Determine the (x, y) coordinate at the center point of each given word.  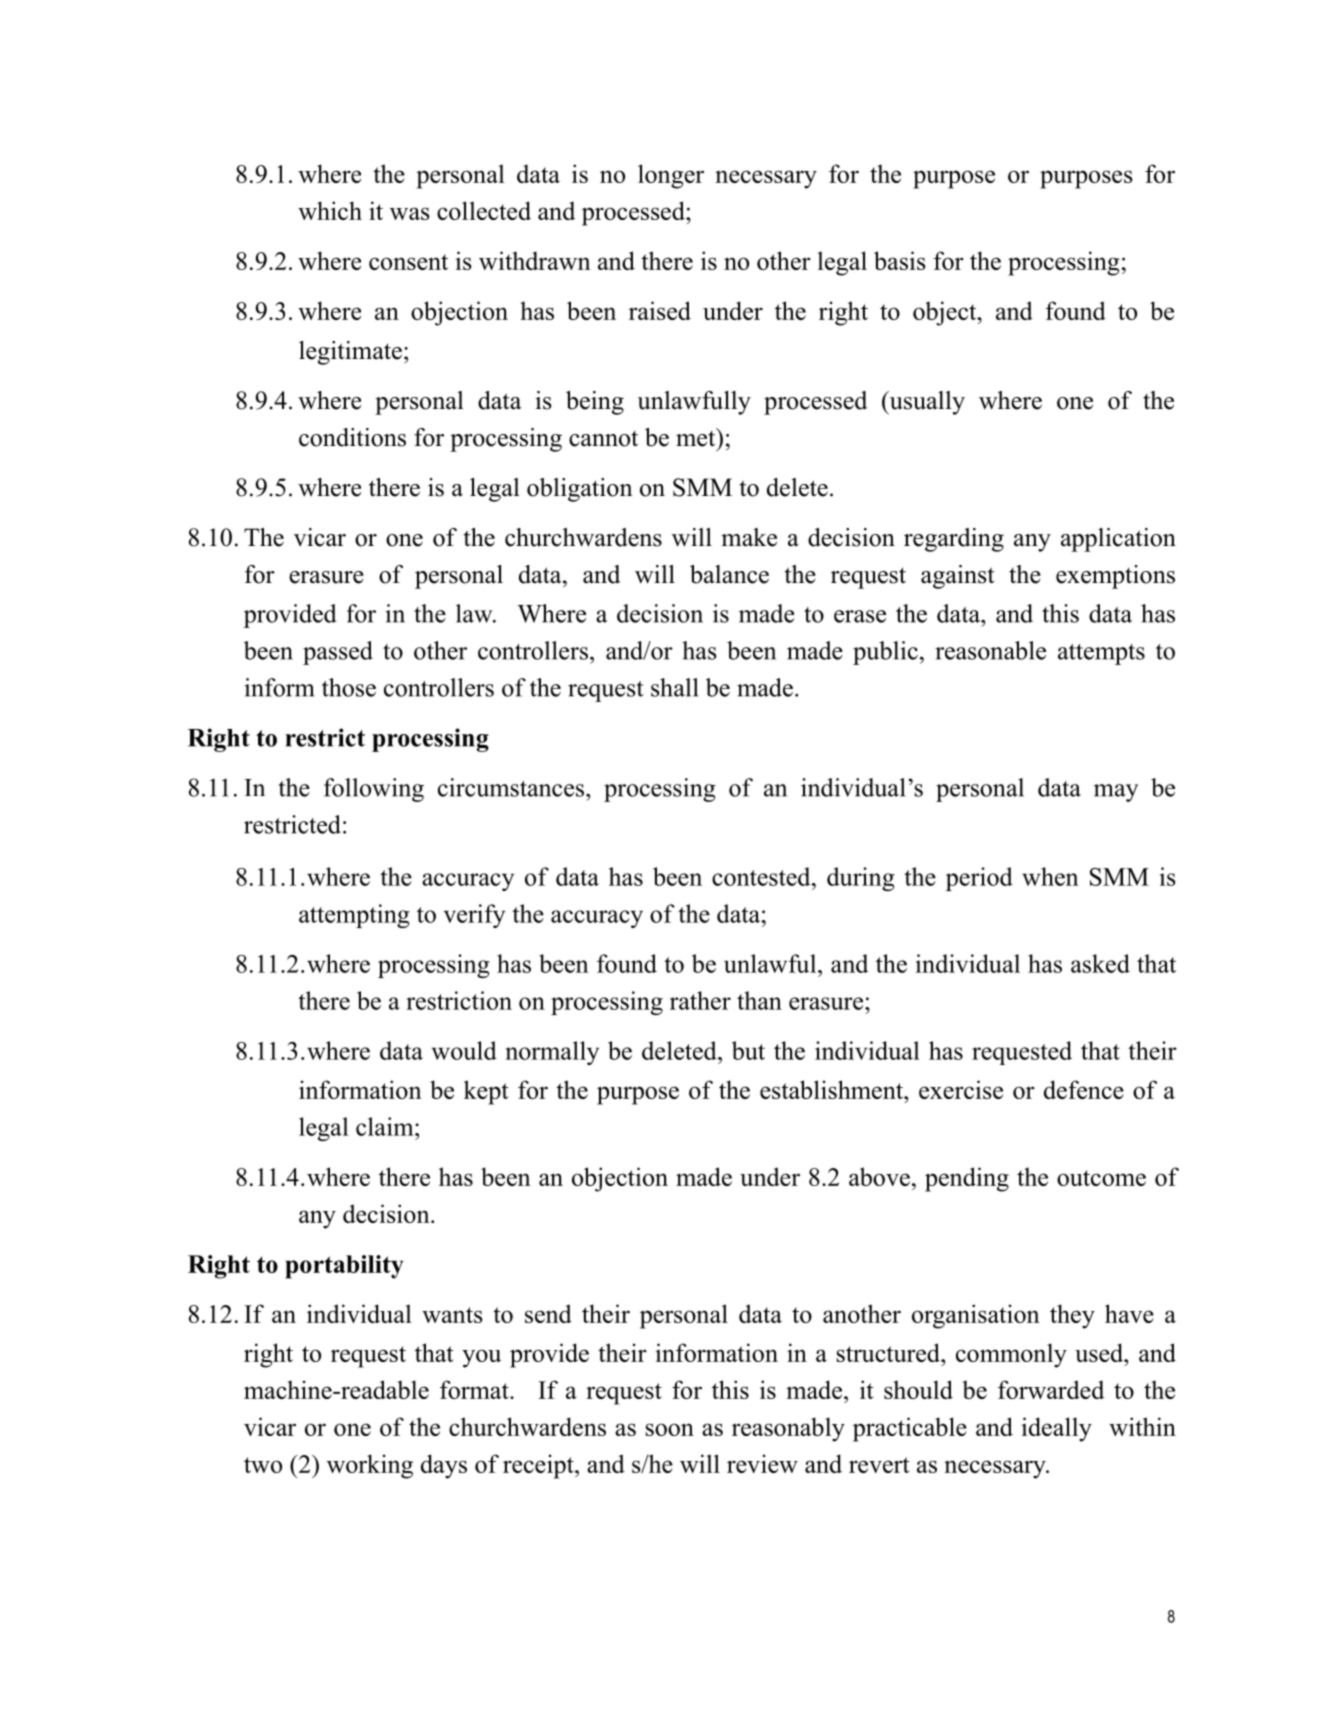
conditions (352, 437)
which (330, 210)
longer (671, 176)
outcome (1101, 1178)
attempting (354, 916)
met (697, 437)
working (370, 1466)
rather (700, 1000)
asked (1100, 963)
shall (674, 687)
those (349, 687)
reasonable (990, 650)
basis (900, 260)
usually (926, 403)
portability (344, 1267)
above (879, 1176)
